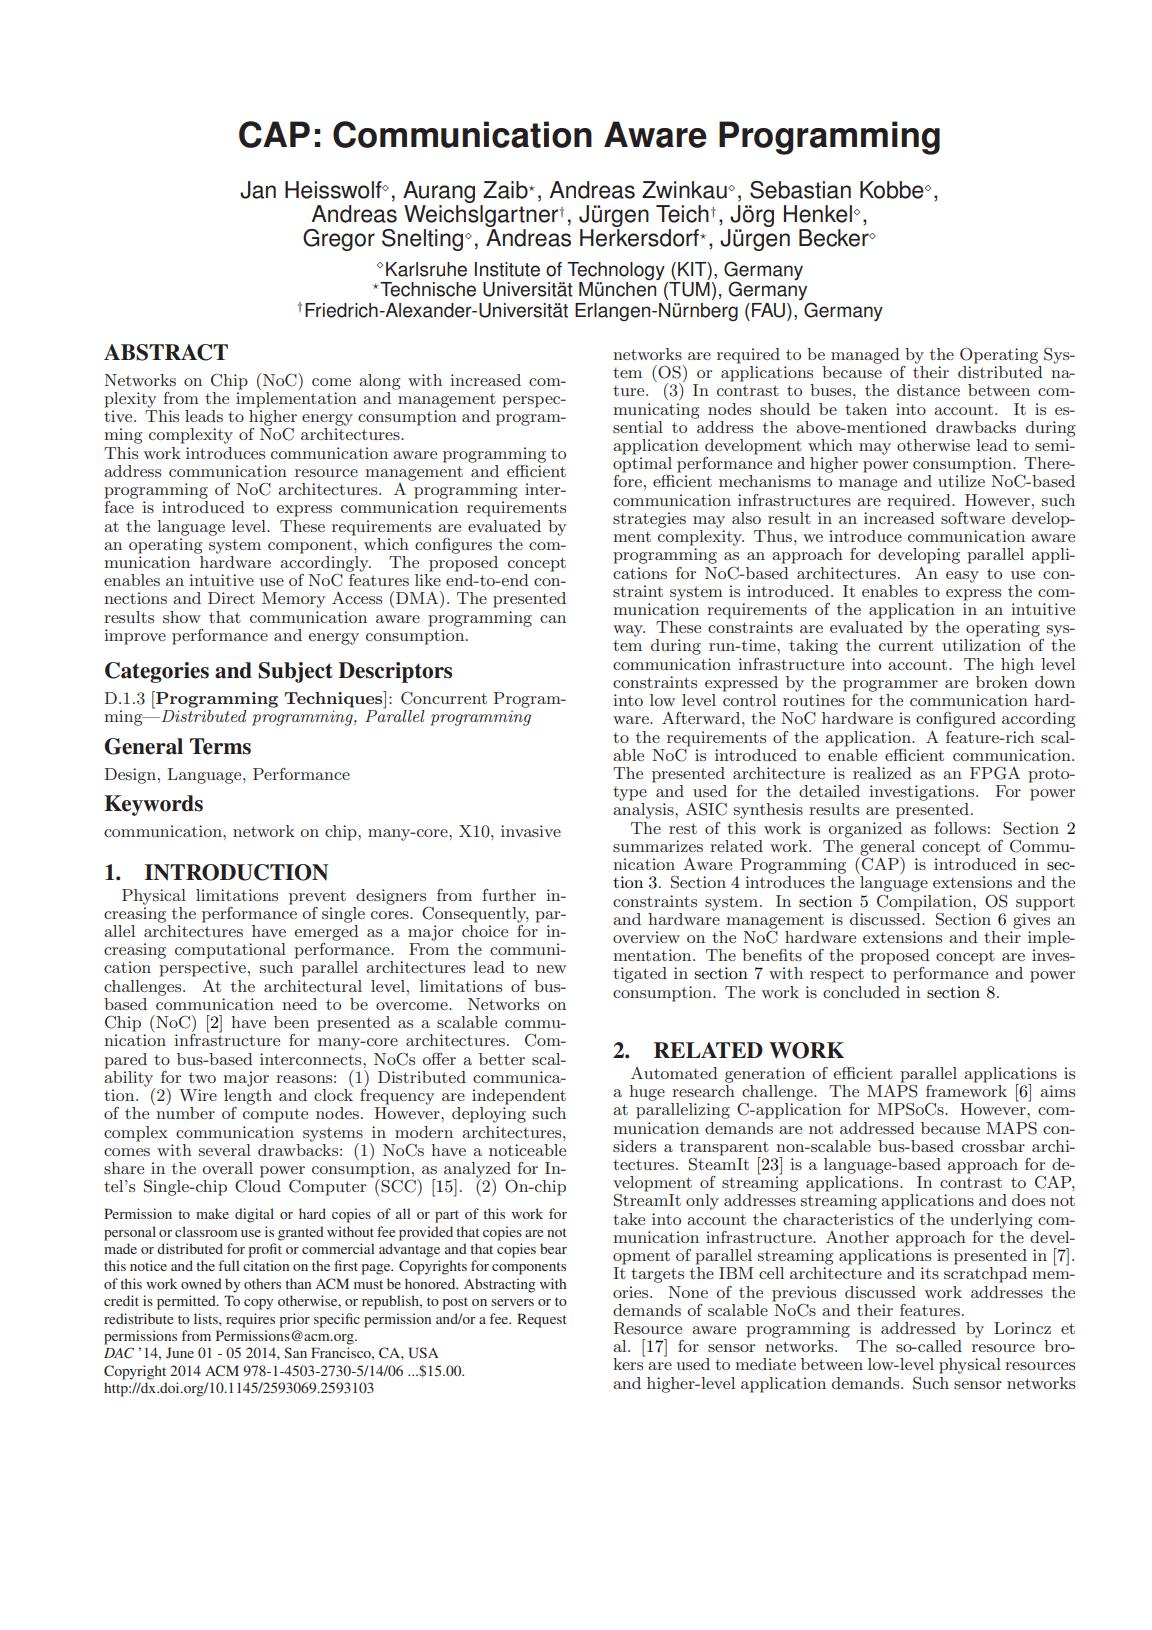 The image size is (1152, 1630). What do you see at coordinates (250, 1320) in the document?
I see `requires` at bounding box center [250, 1320].
